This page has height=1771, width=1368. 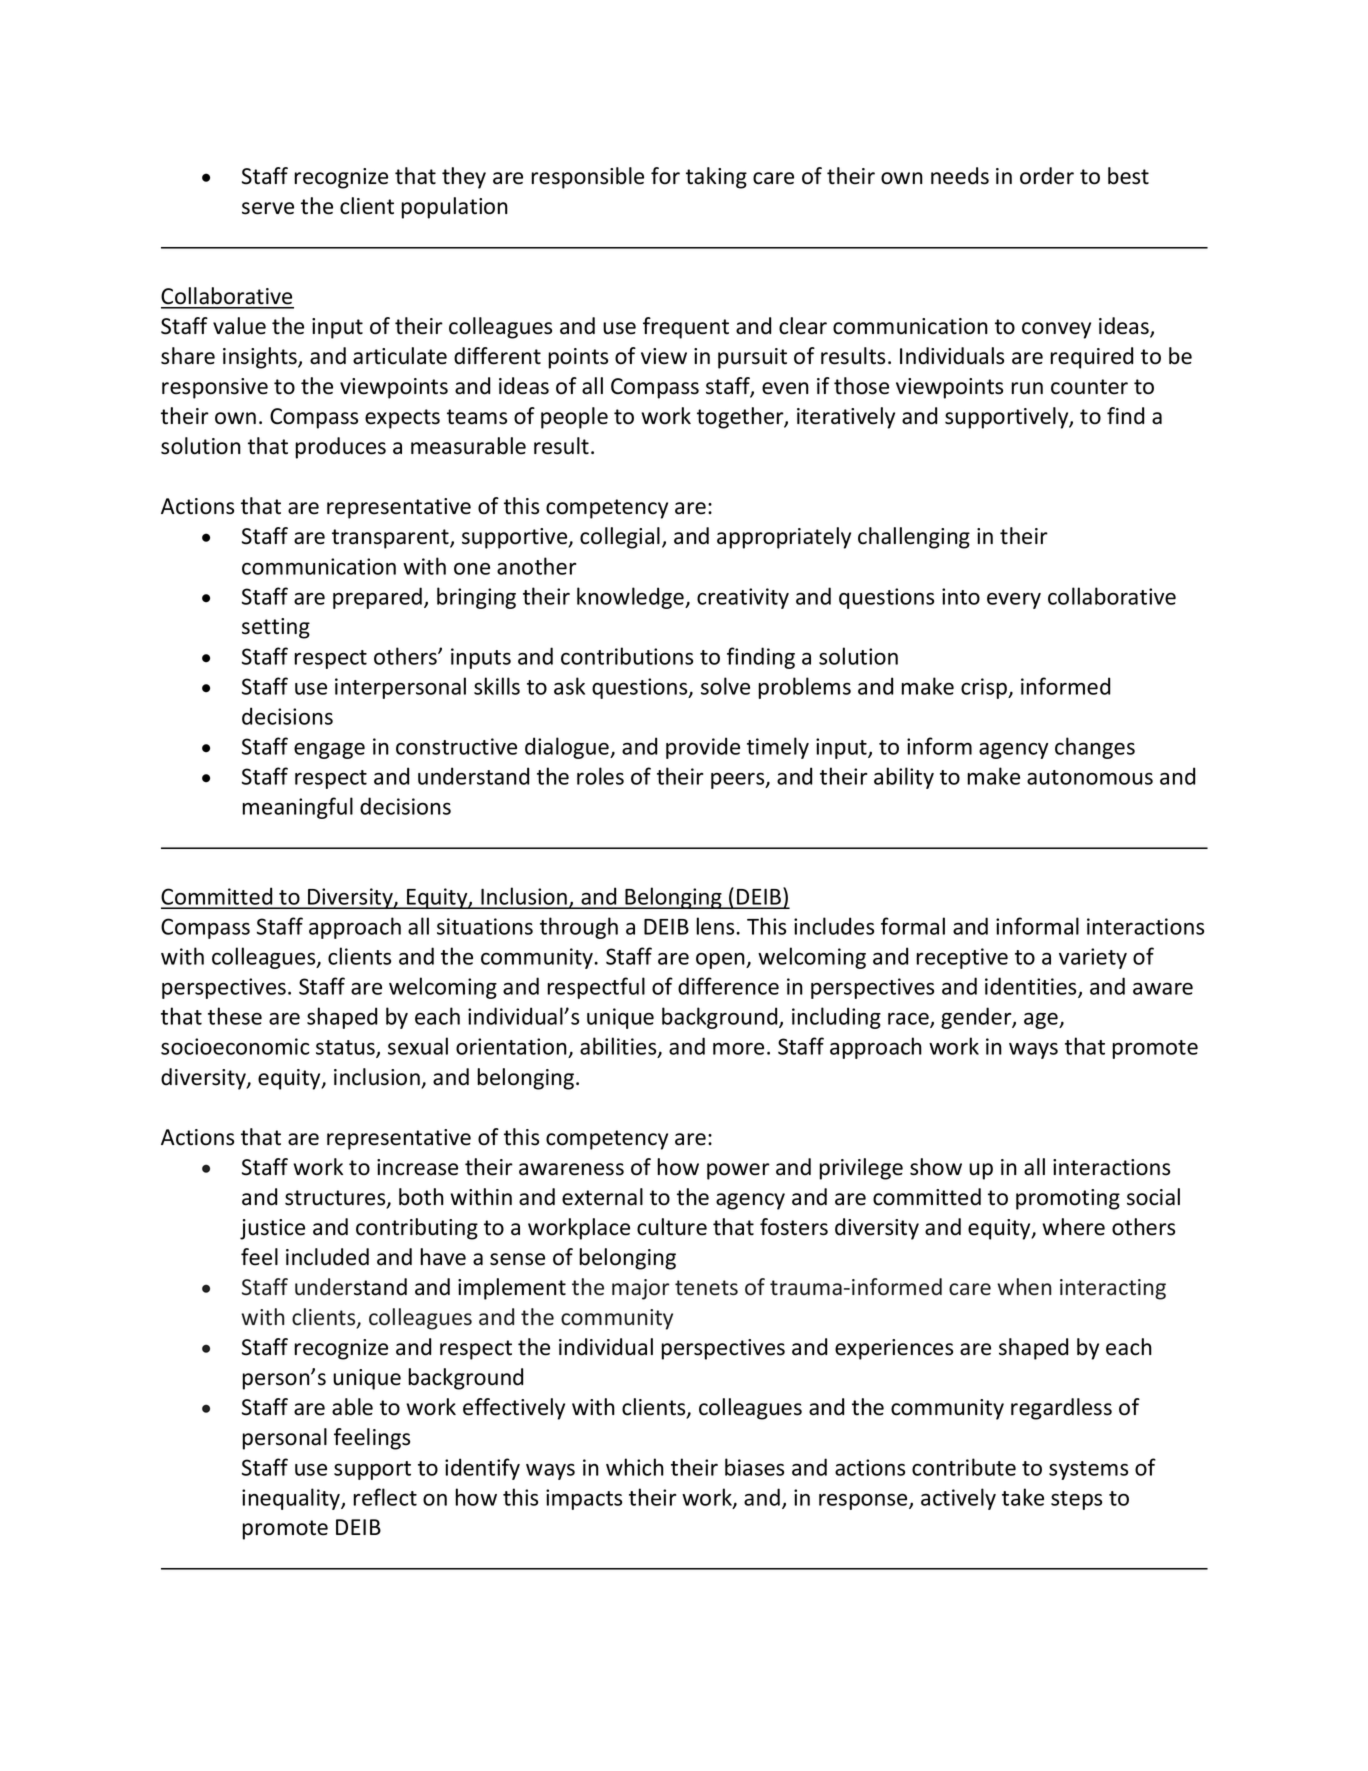 I want to click on these, so click(x=235, y=1016).
